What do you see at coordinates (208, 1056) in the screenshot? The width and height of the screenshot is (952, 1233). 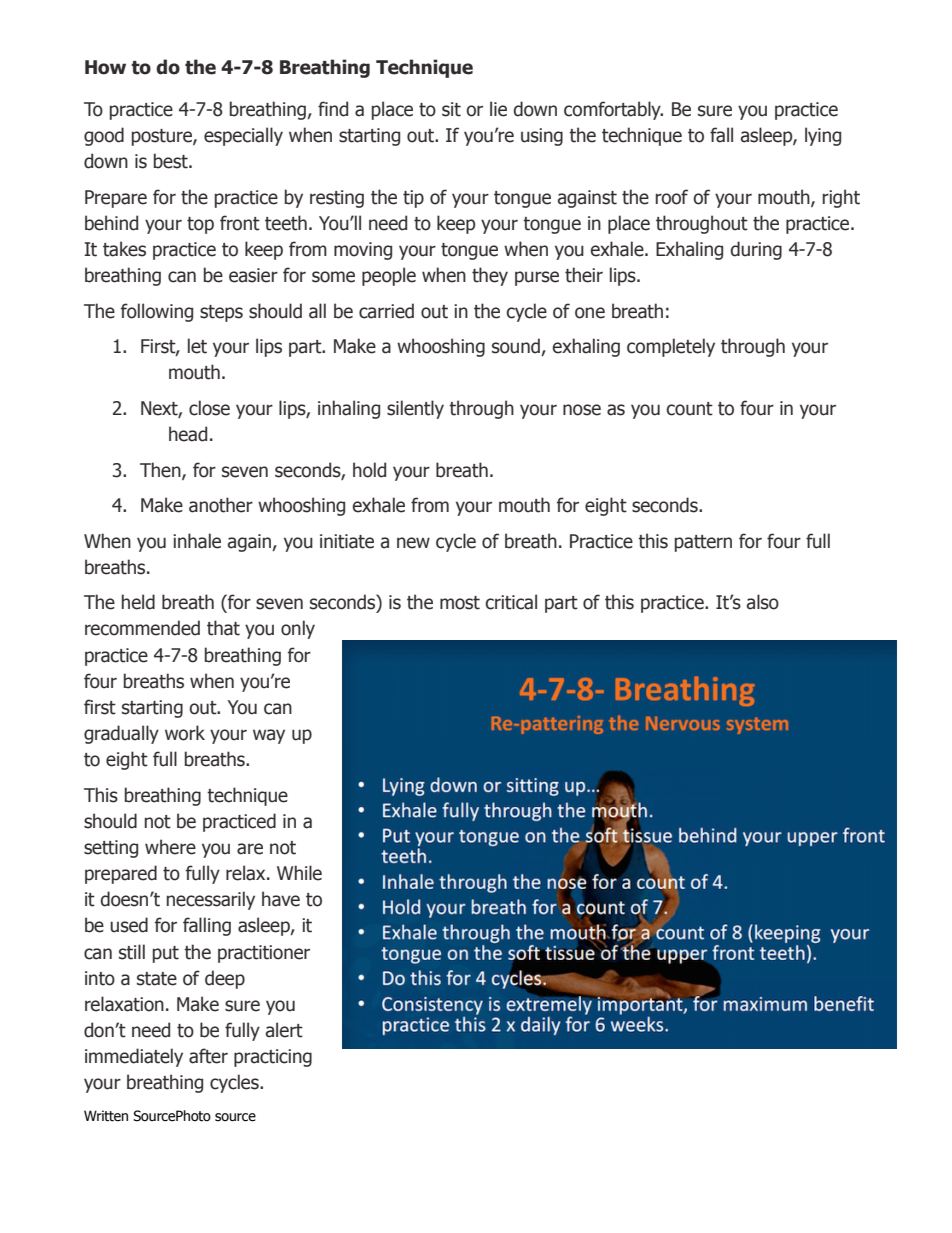 I see `after` at bounding box center [208, 1056].
